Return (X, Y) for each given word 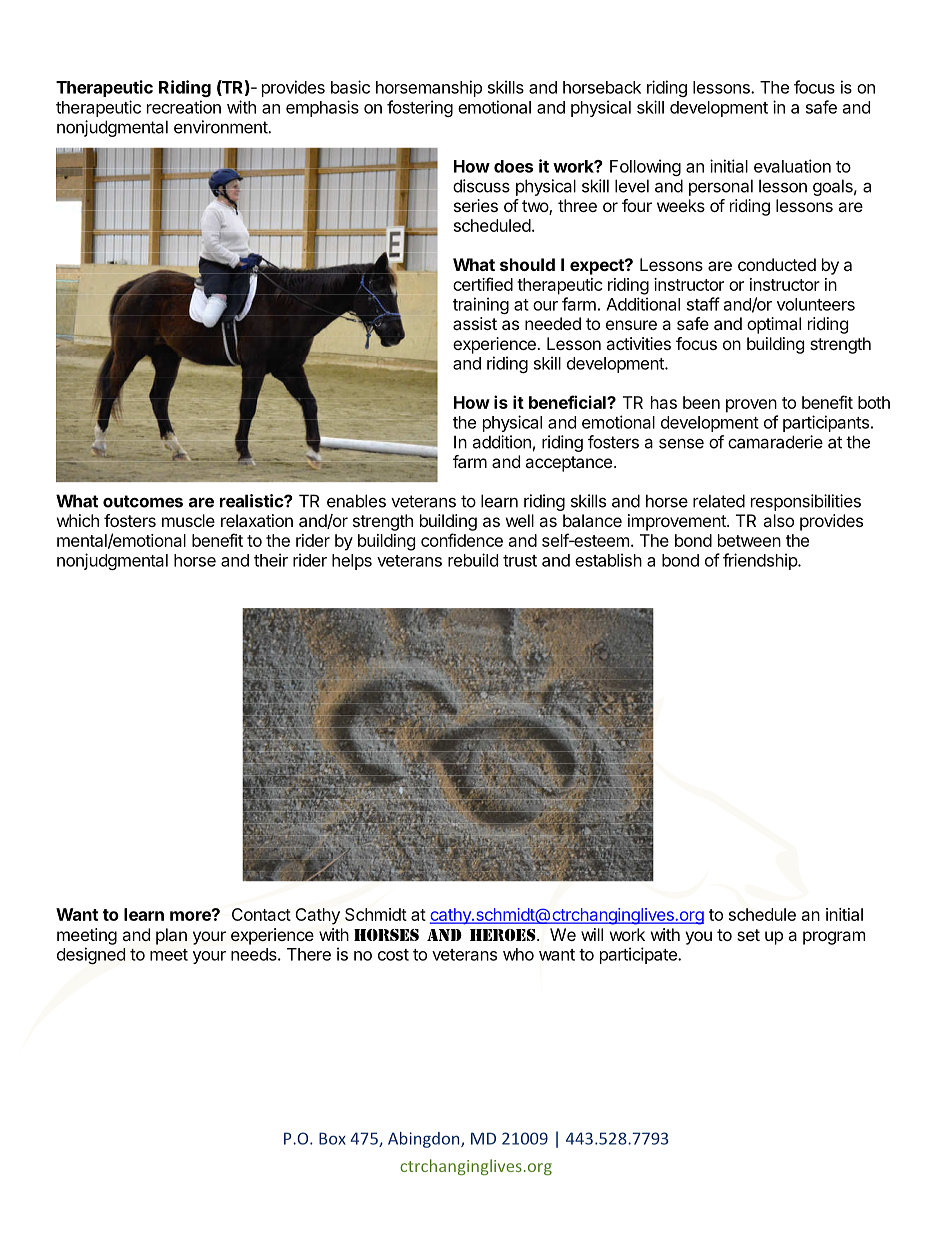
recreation (184, 107)
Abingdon (425, 1140)
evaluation (792, 166)
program (834, 938)
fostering (420, 108)
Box (332, 1138)
